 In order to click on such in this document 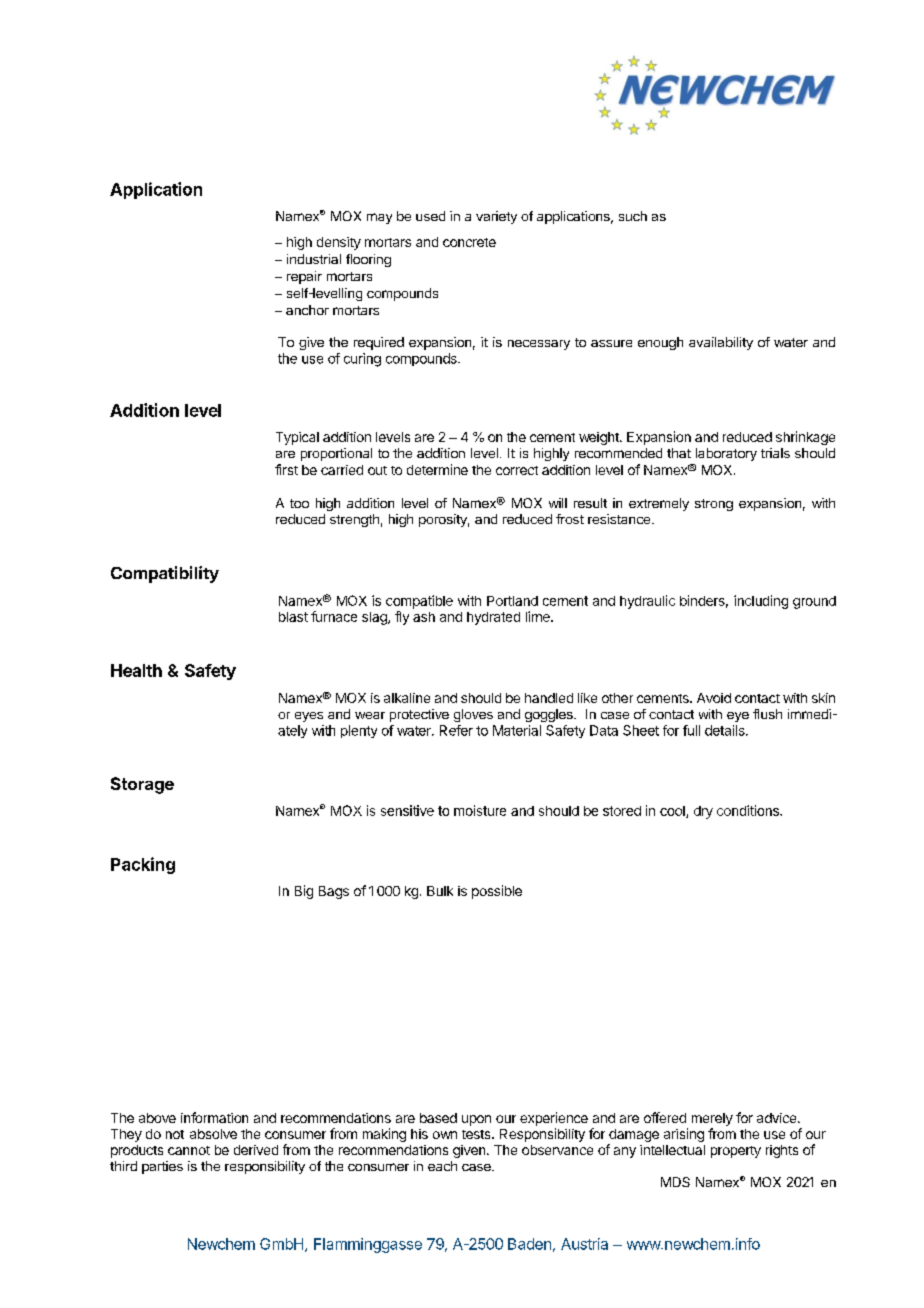, I will do `click(633, 216)`.
